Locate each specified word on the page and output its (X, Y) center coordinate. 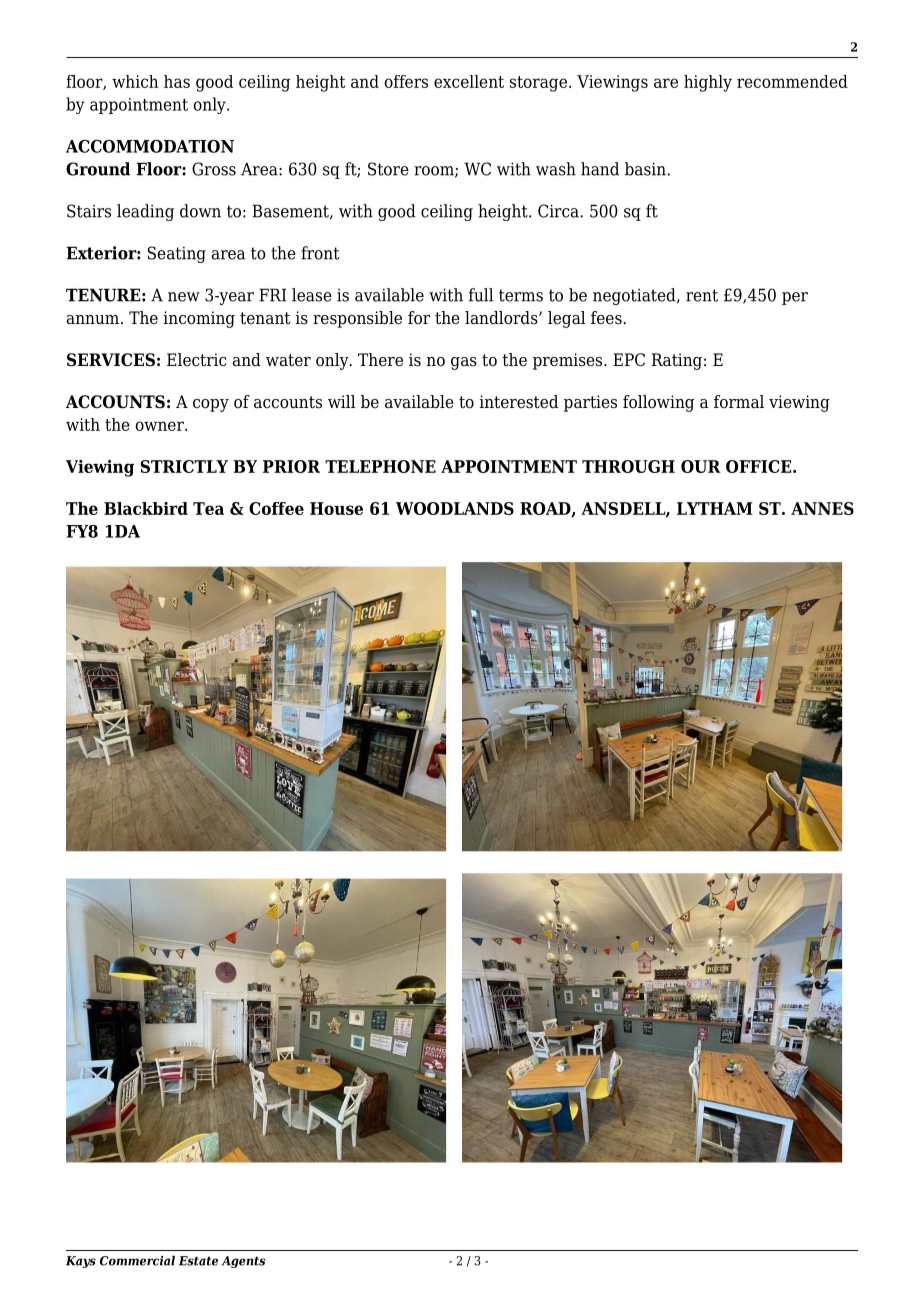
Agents (244, 1262)
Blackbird (146, 508)
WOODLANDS (455, 508)
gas (464, 363)
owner (160, 426)
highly (708, 83)
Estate (198, 1261)
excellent (469, 81)
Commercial (137, 1261)
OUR (701, 466)
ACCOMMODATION (150, 146)
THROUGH (628, 466)
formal (739, 402)
